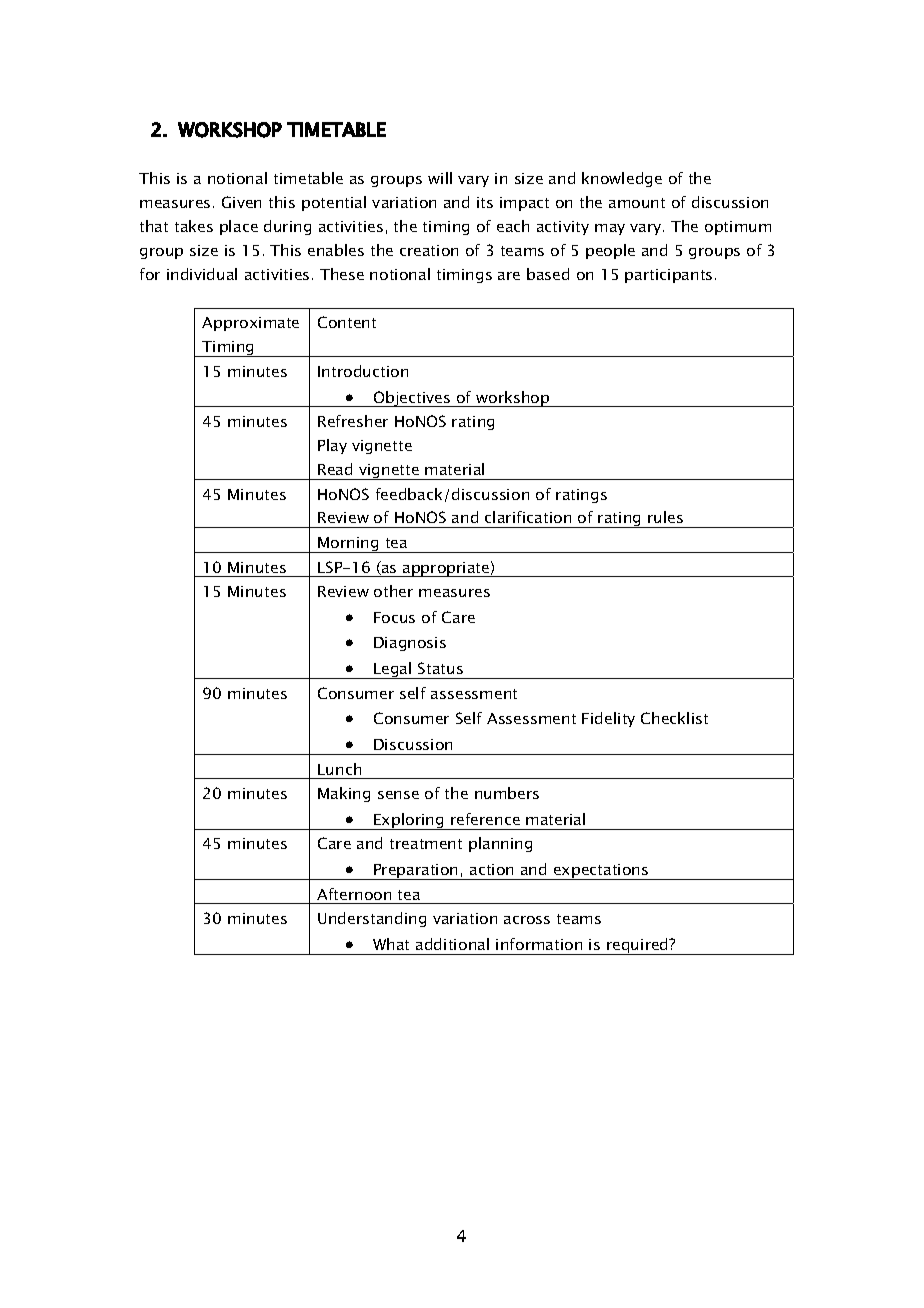 This image has width=924, height=1308. What do you see at coordinates (440, 178) in the image?
I see `will` at bounding box center [440, 178].
